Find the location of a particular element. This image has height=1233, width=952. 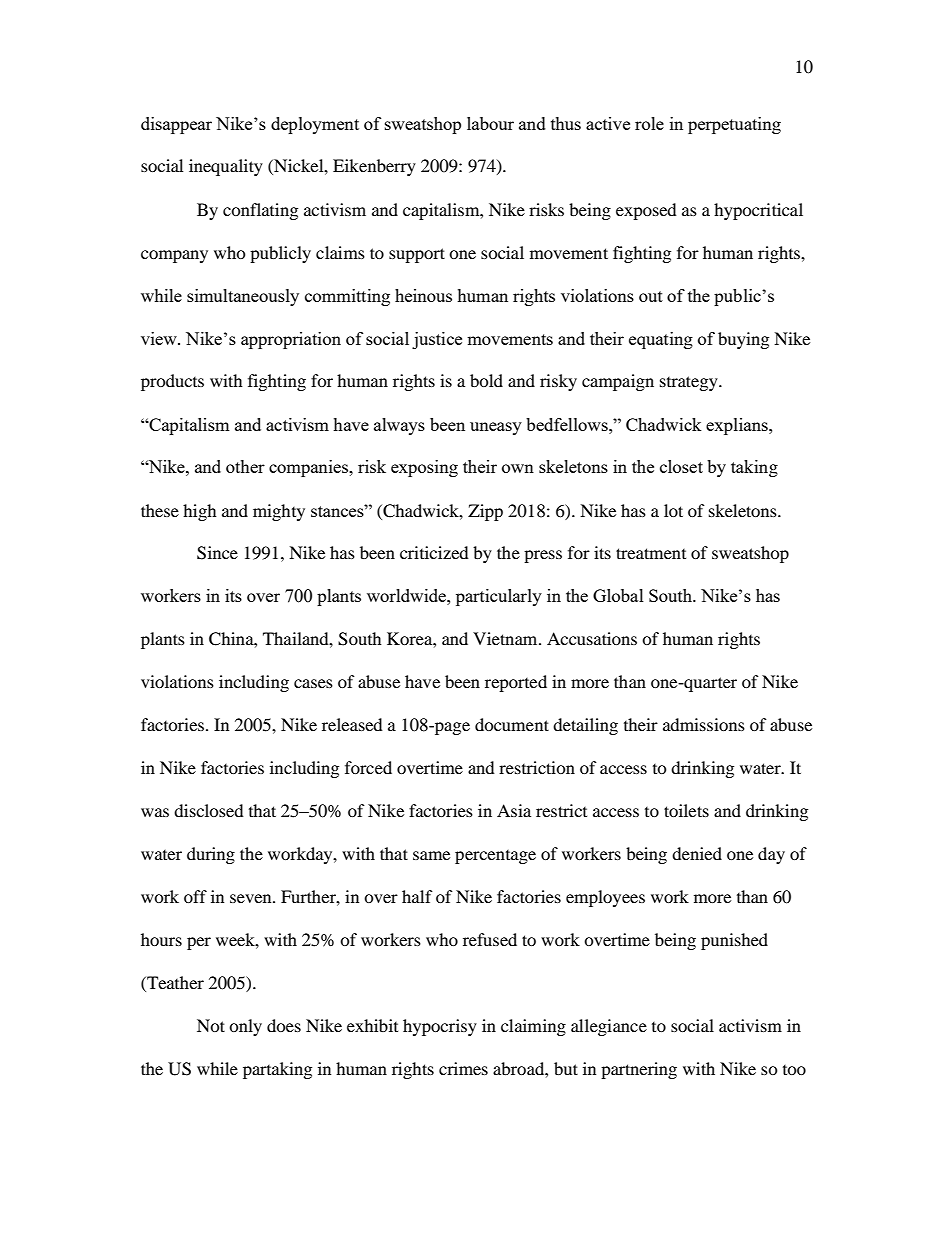

inequality is located at coordinates (226, 167).
